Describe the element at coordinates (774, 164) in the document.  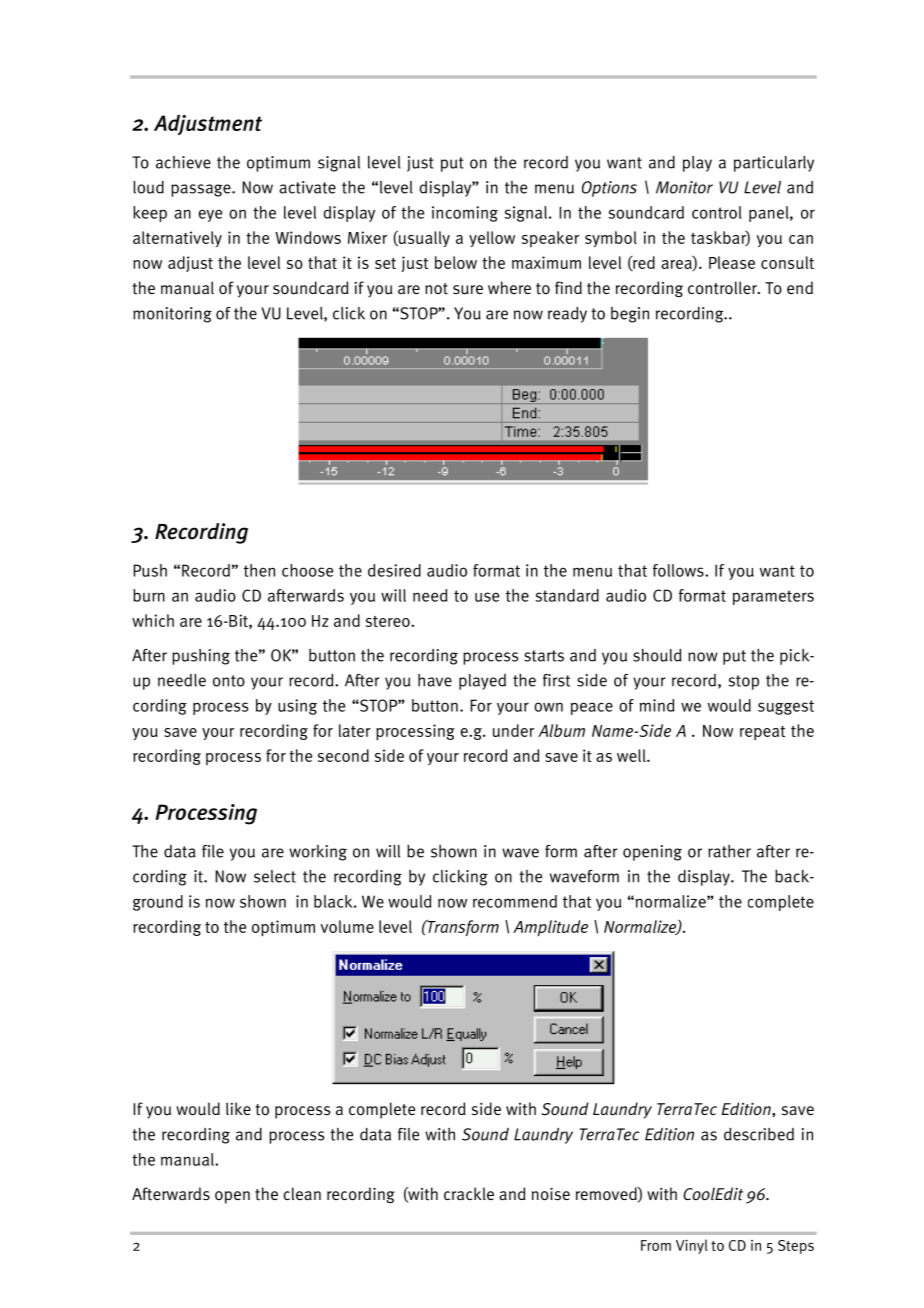
I see `particularly` at that location.
